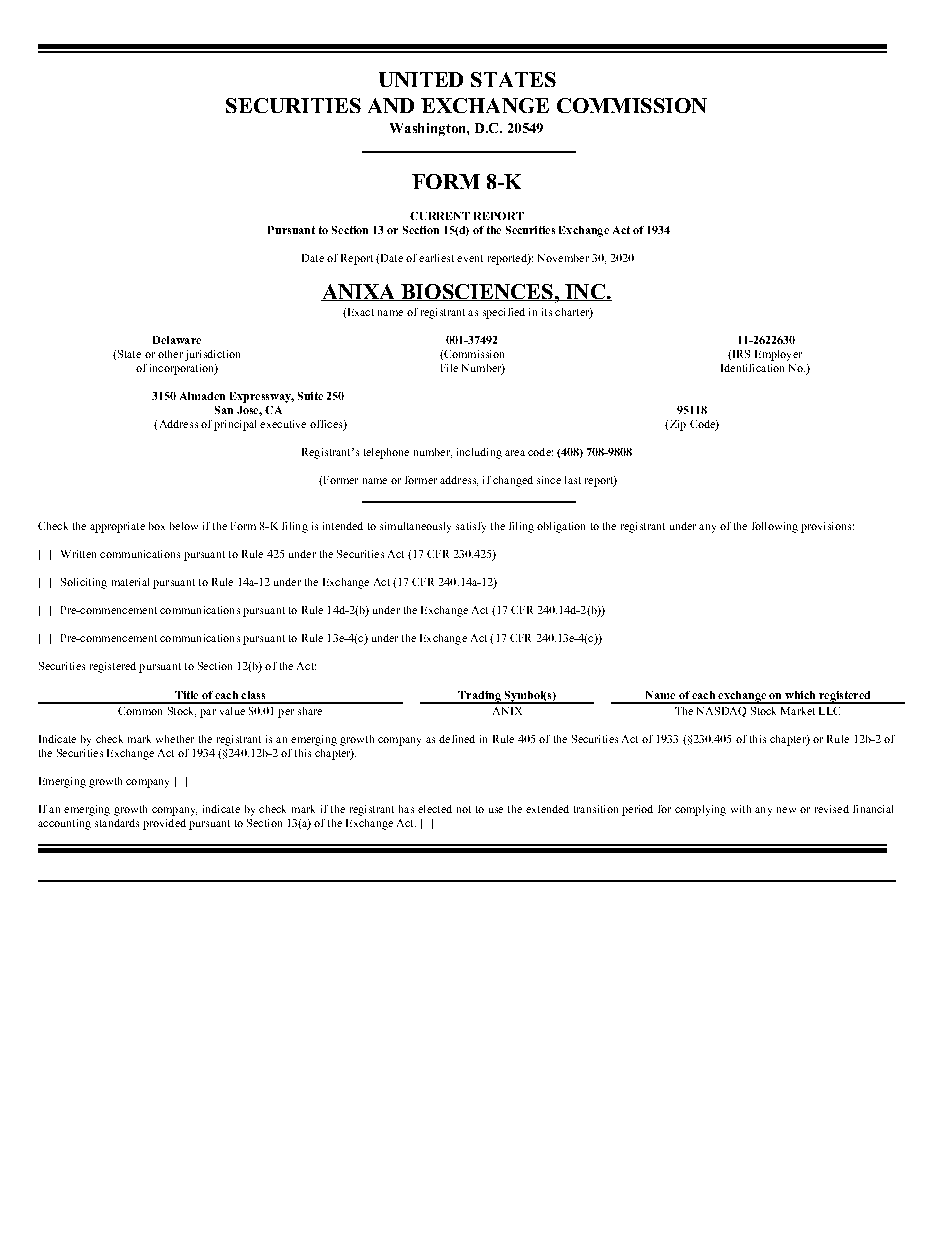 This document has height=1233, width=952. Describe the element at coordinates (429, 129) in the document. I see `Washington` at that location.
